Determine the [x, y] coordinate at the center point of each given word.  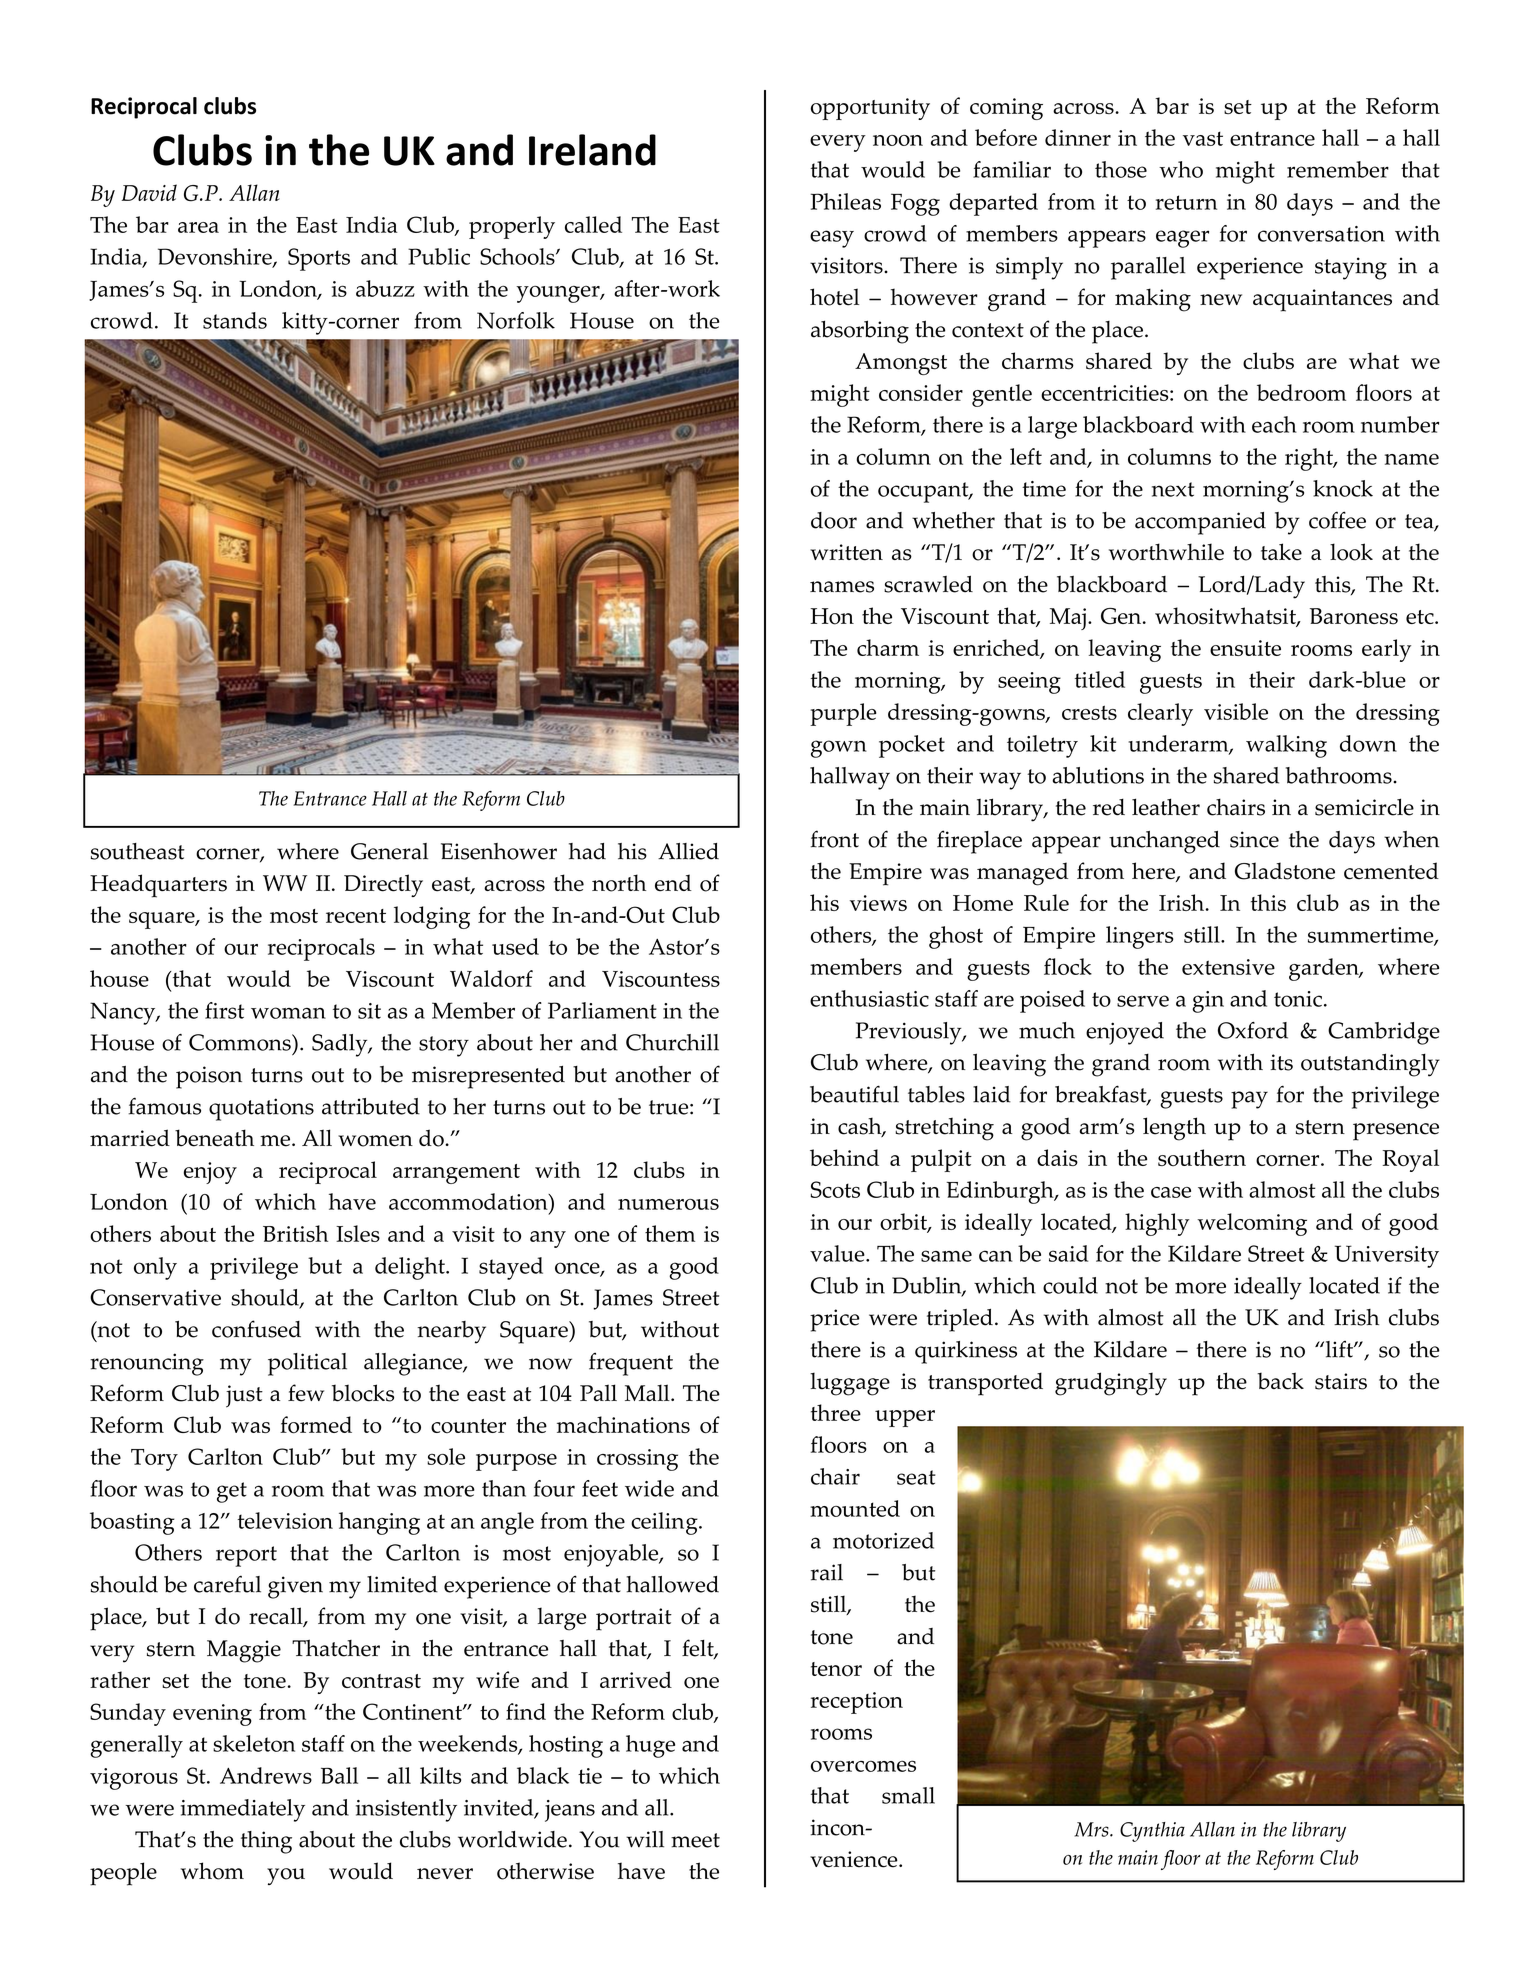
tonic [1298, 999]
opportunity [870, 109]
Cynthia [1152, 1832]
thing [266, 1842]
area [198, 227]
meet [695, 1840]
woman [288, 1013]
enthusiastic [869, 998]
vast [1203, 138]
